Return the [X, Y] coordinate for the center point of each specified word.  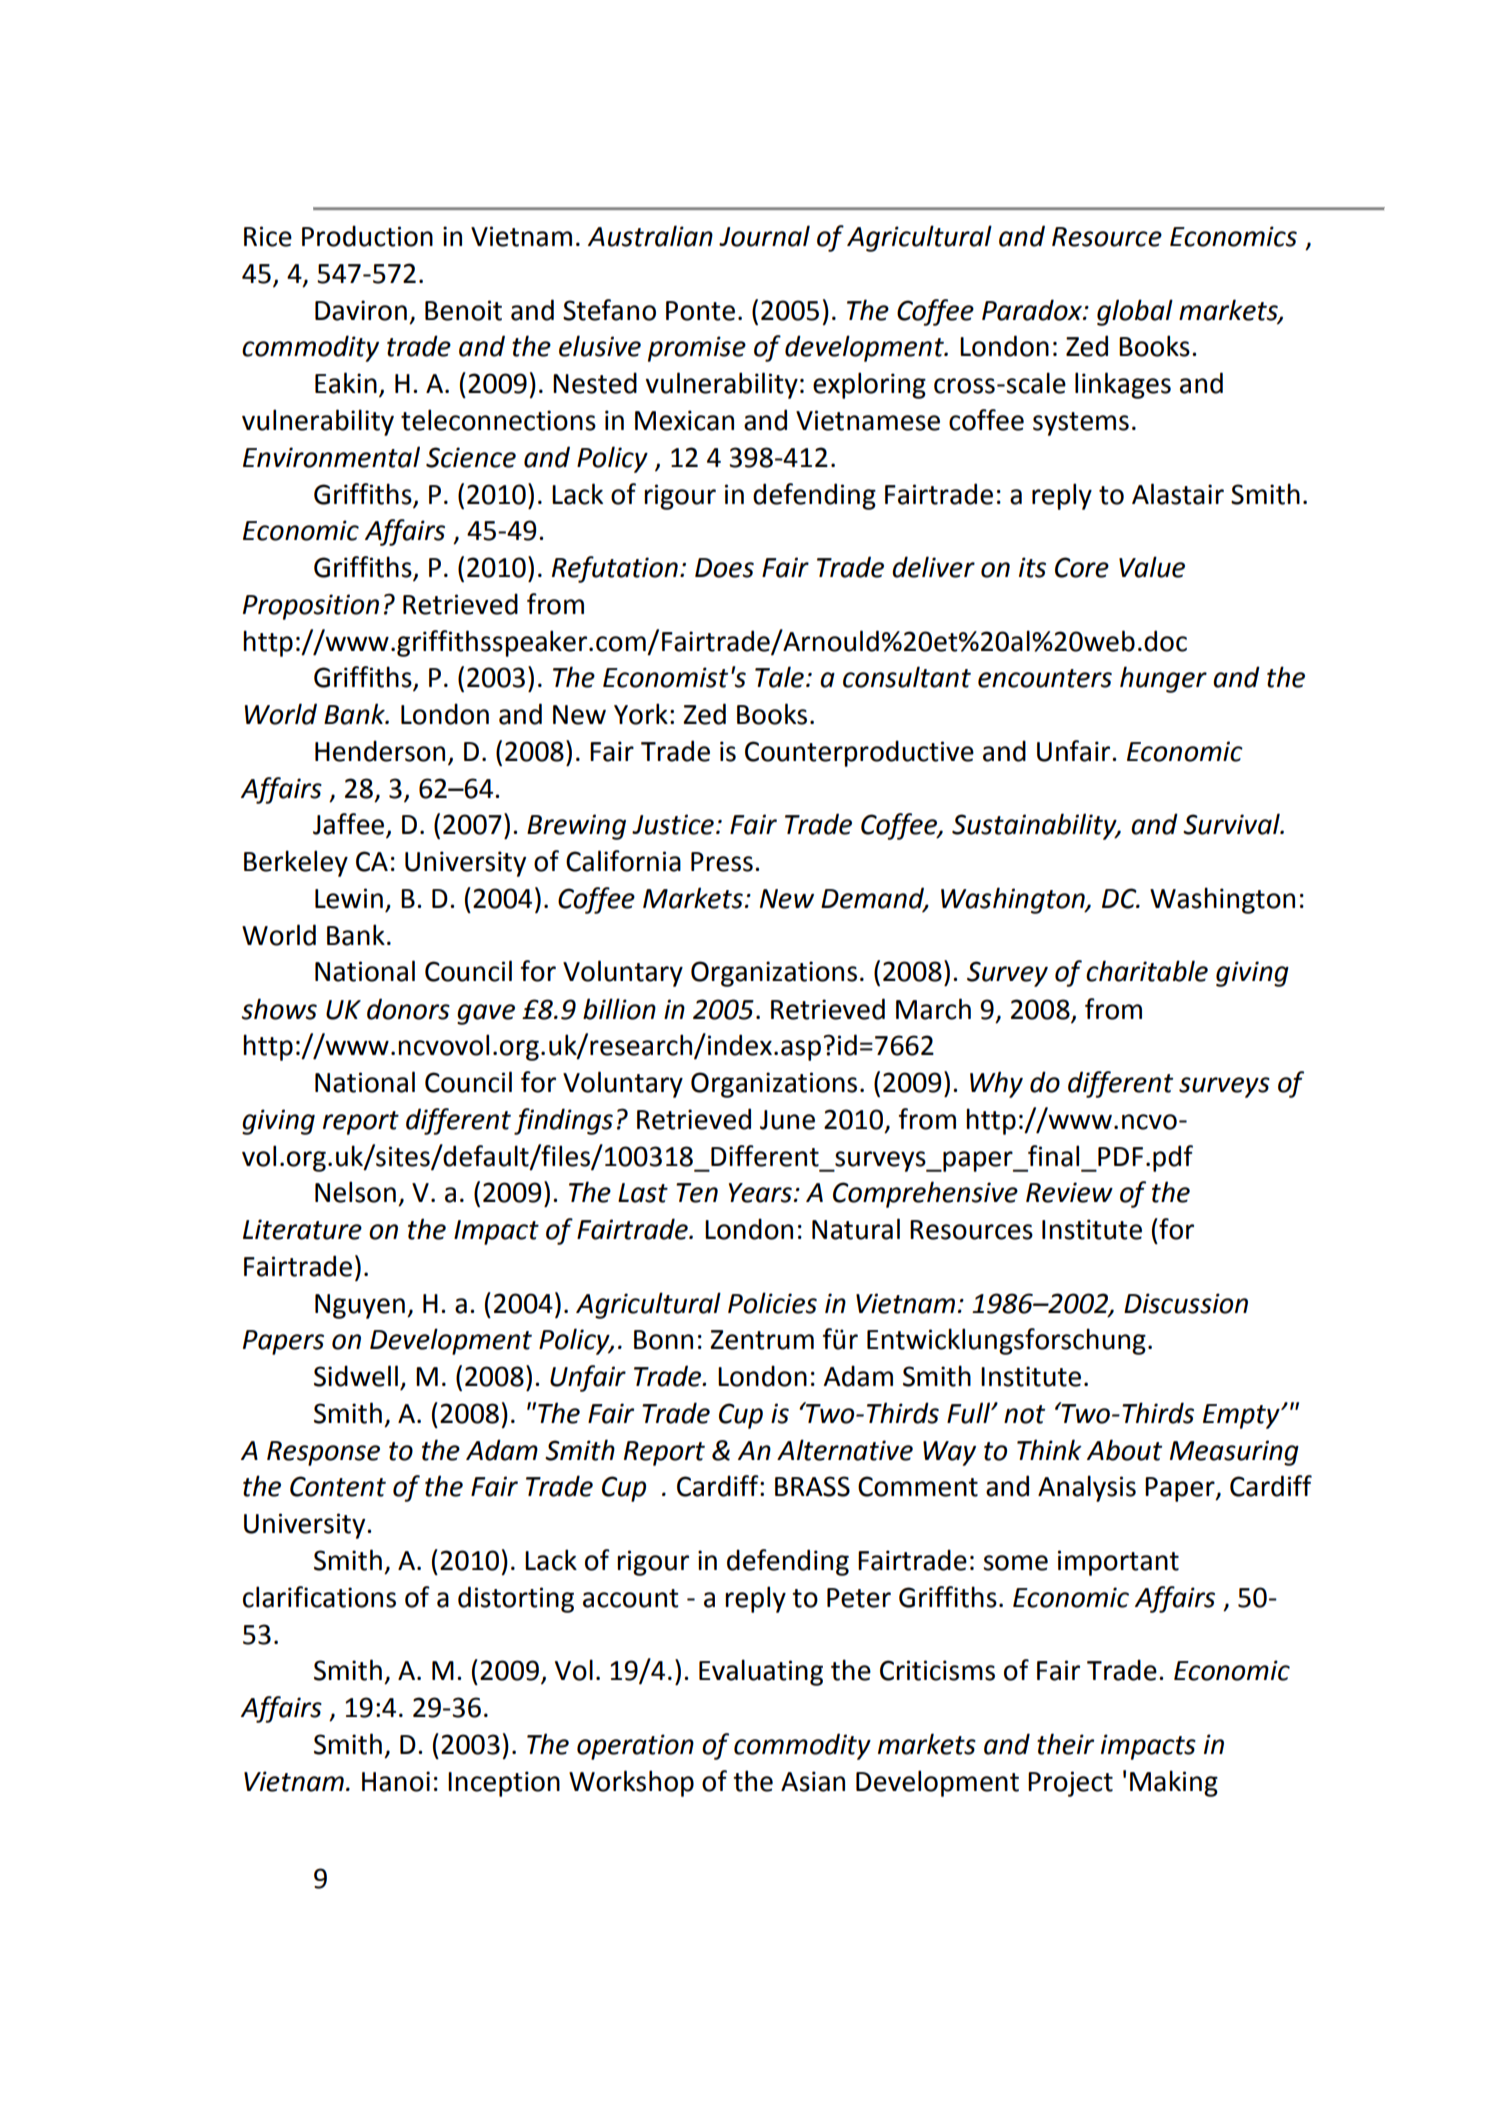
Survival [1232, 824]
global [1135, 312]
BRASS [812, 1486]
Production [367, 236]
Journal [764, 236]
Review [1069, 1192]
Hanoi [396, 1781]
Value [1152, 567]
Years [760, 1193]
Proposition [311, 607]
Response [323, 1453]
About [1124, 1450]
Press [722, 862]
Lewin [349, 898]
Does [724, 568]
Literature [302, 1229]
